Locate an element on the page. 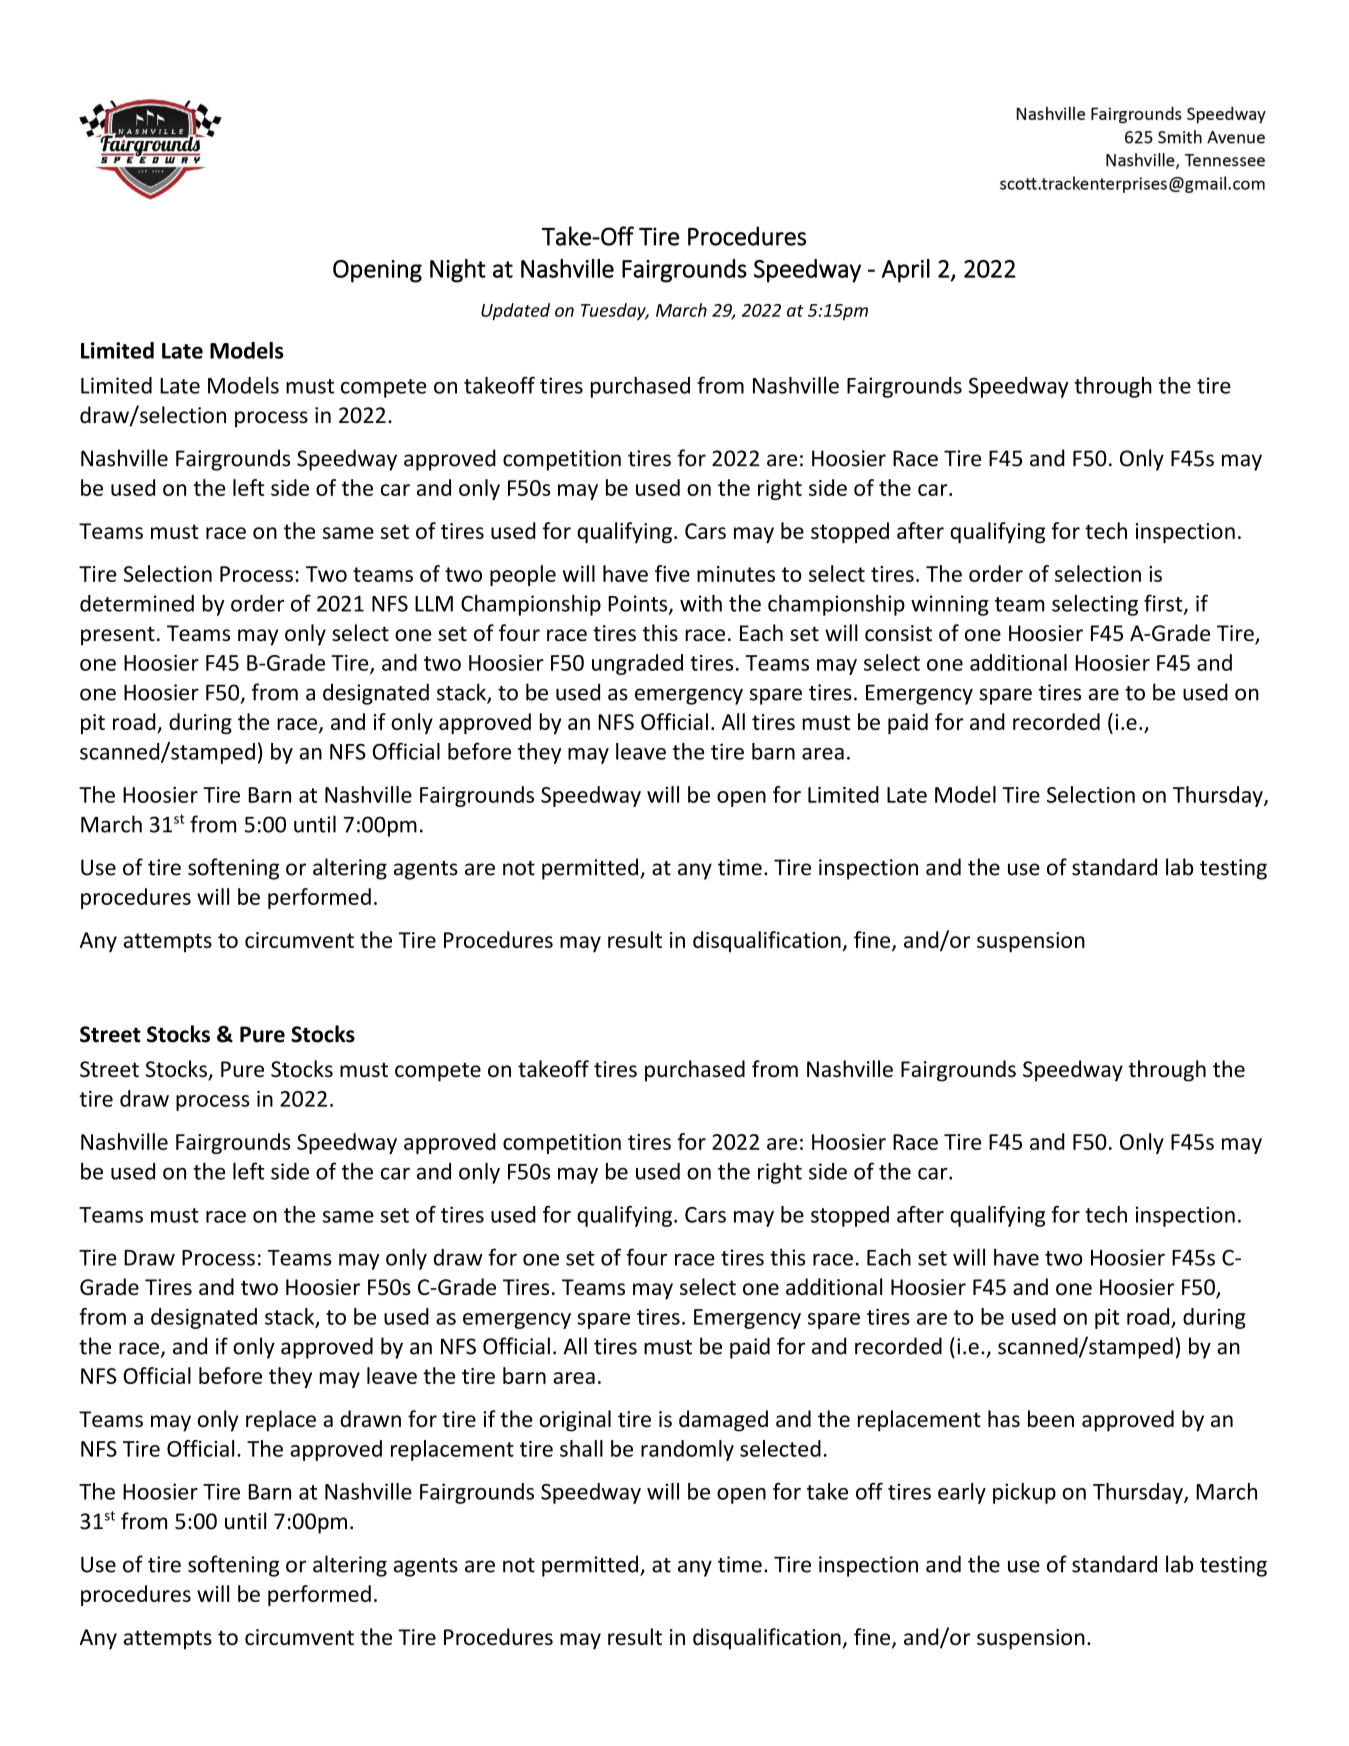 This document has height=1746, width=1349. damaged is located at coordinates (723, 1421).
